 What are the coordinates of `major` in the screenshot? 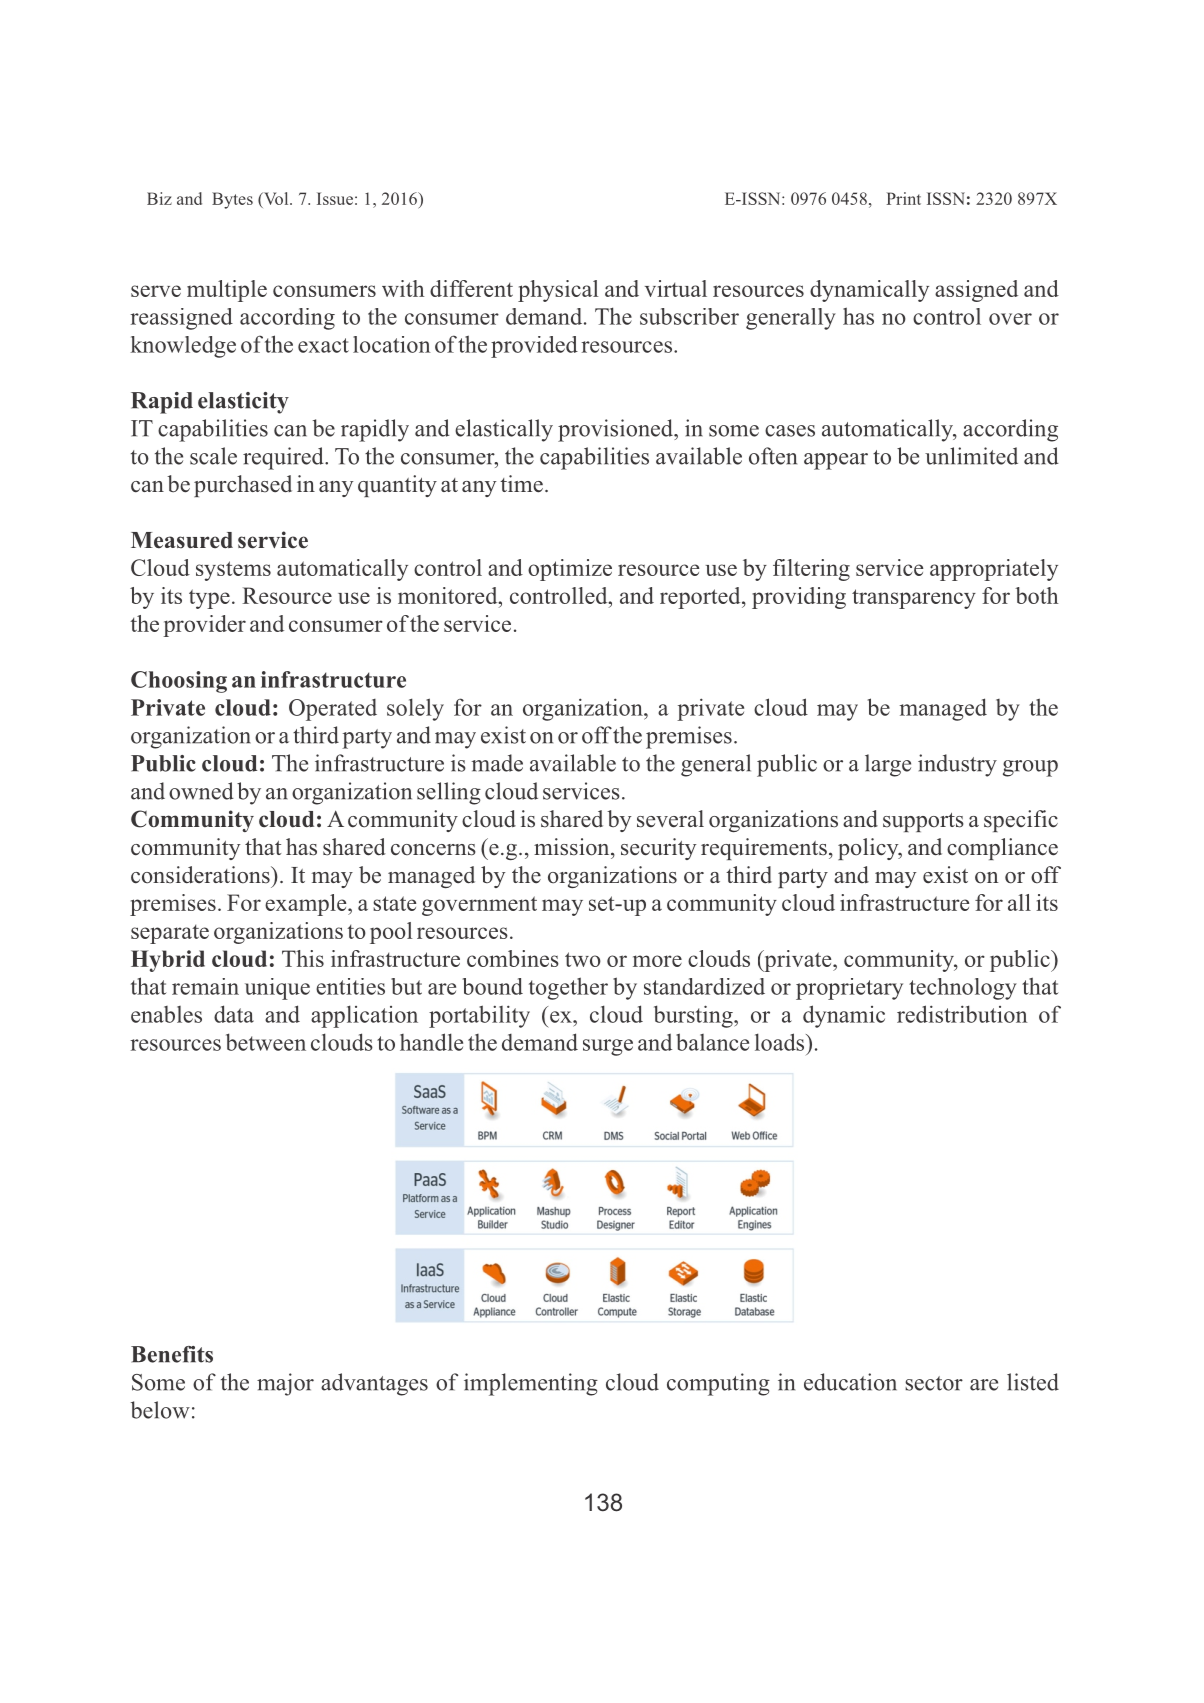 It's located at (285, 1384).
